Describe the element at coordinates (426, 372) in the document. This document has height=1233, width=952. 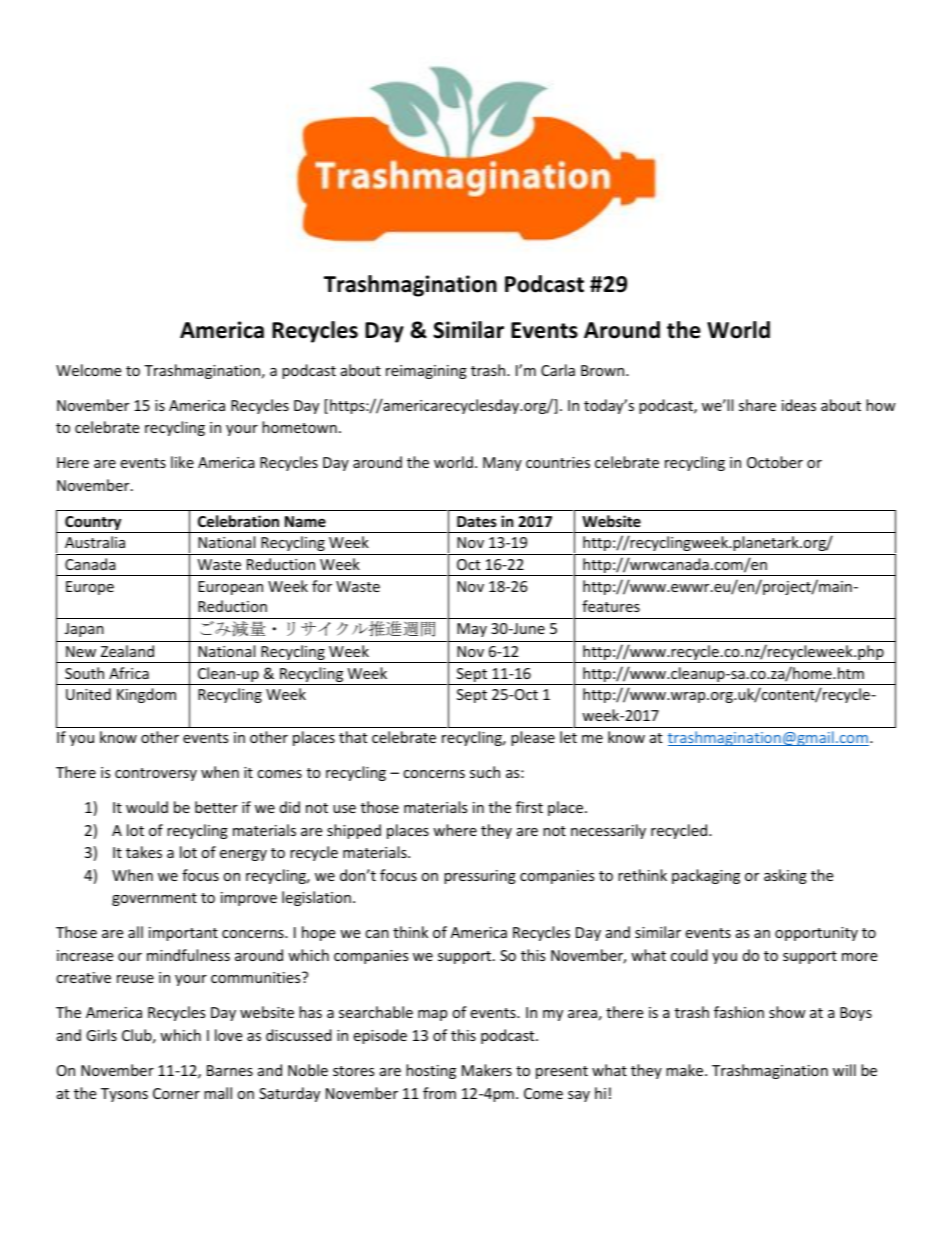
I see `reimagining` at that location.
